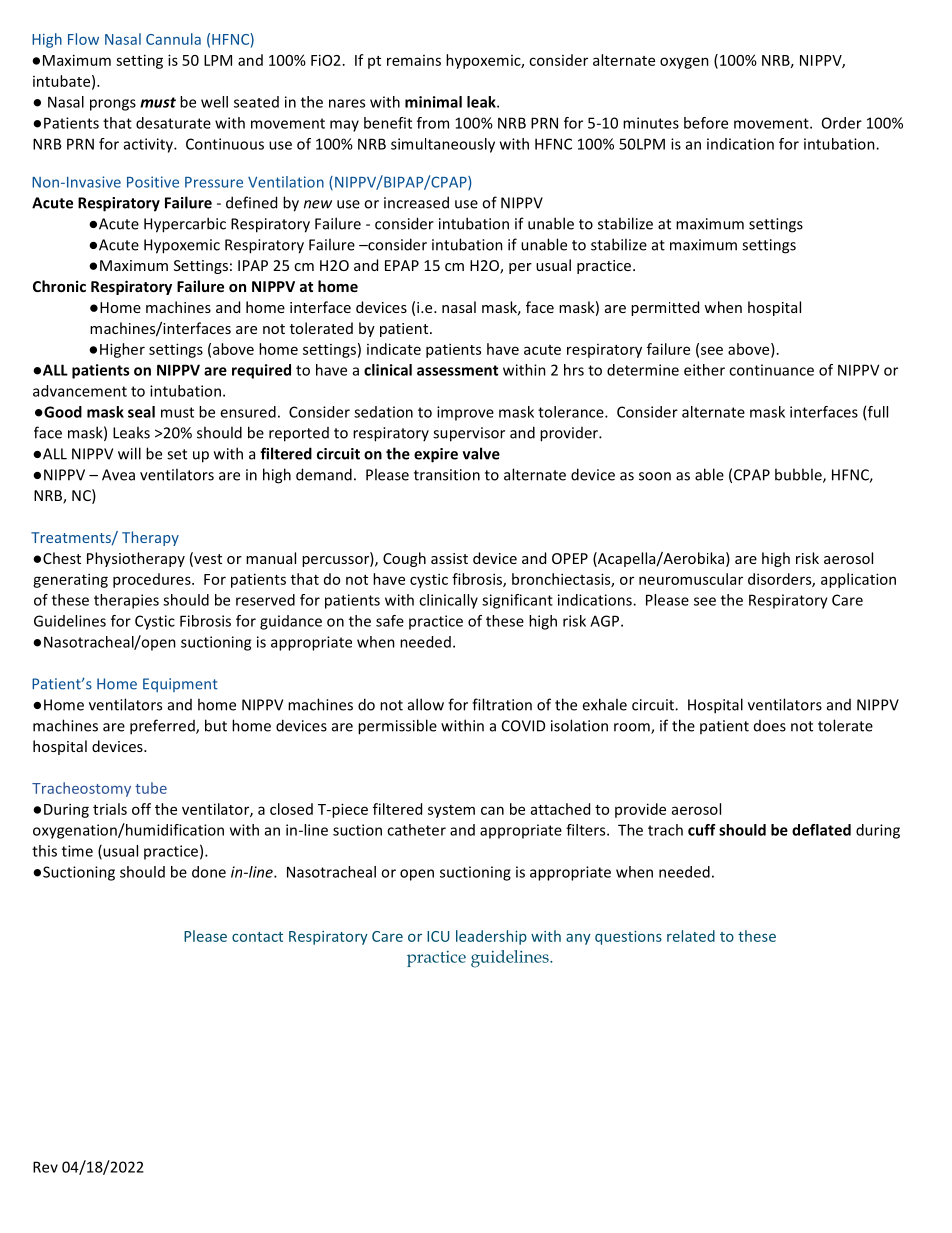  Describe the element at coordinates (45, 1167) in the page. I see `Rev` at that location.
